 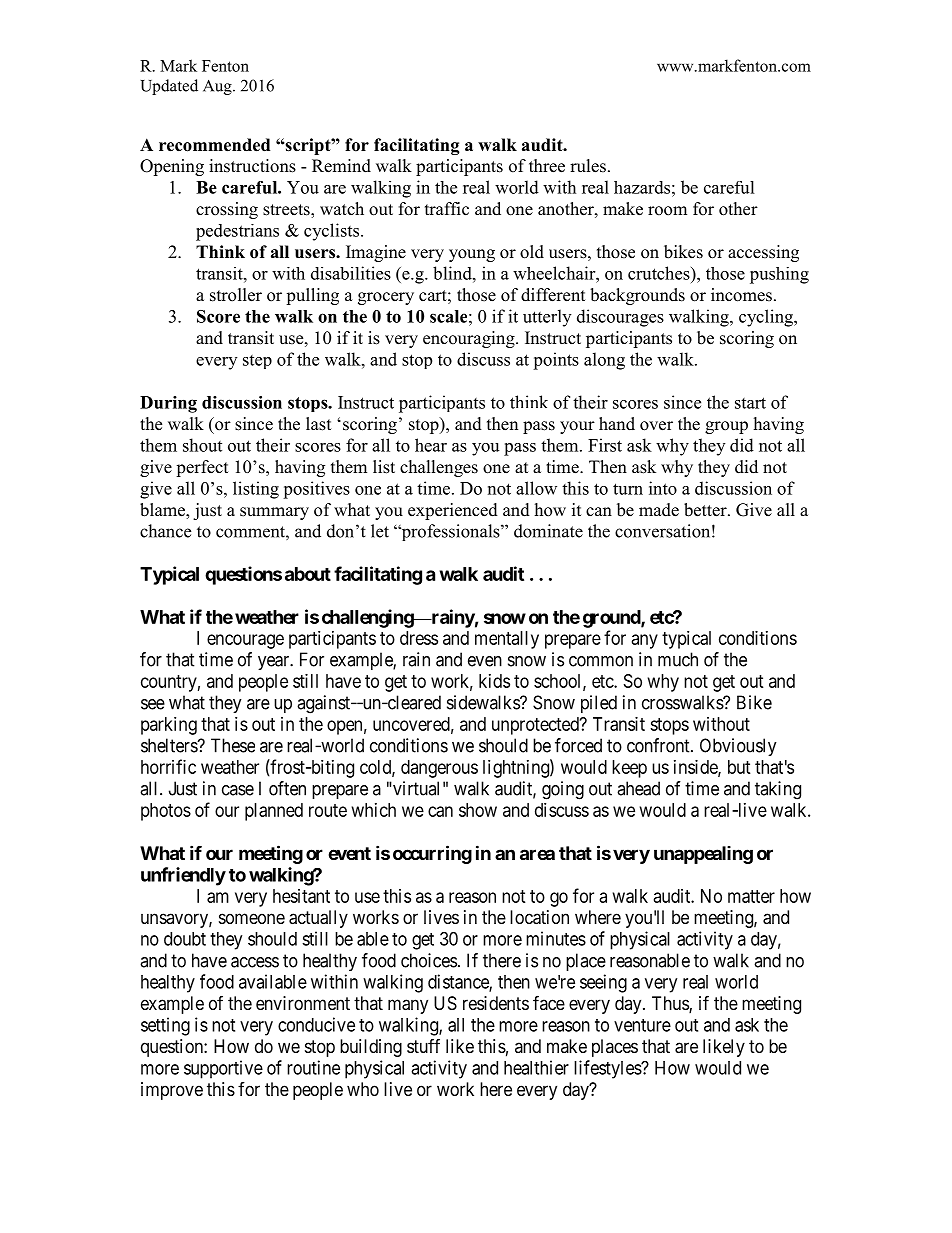 I want to click on room, so click(x=667, y=211).
